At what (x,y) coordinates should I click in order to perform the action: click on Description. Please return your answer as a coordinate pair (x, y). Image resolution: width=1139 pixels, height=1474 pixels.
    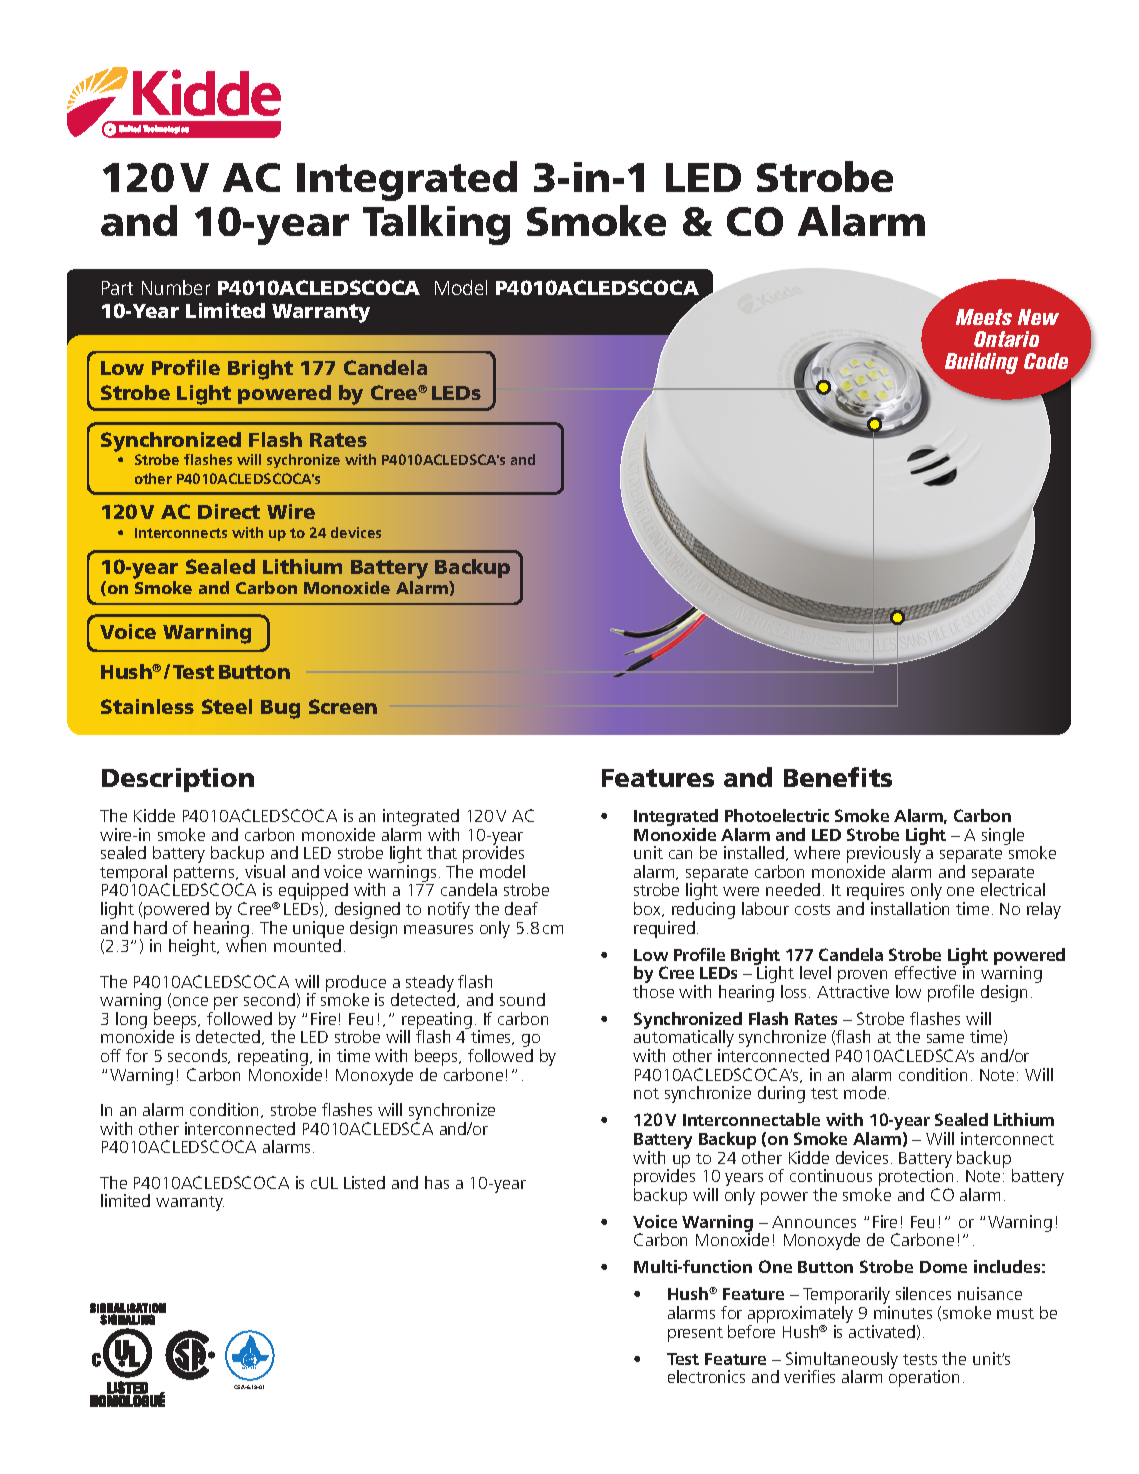
    Looking at the image, I should click on (178, 780).
